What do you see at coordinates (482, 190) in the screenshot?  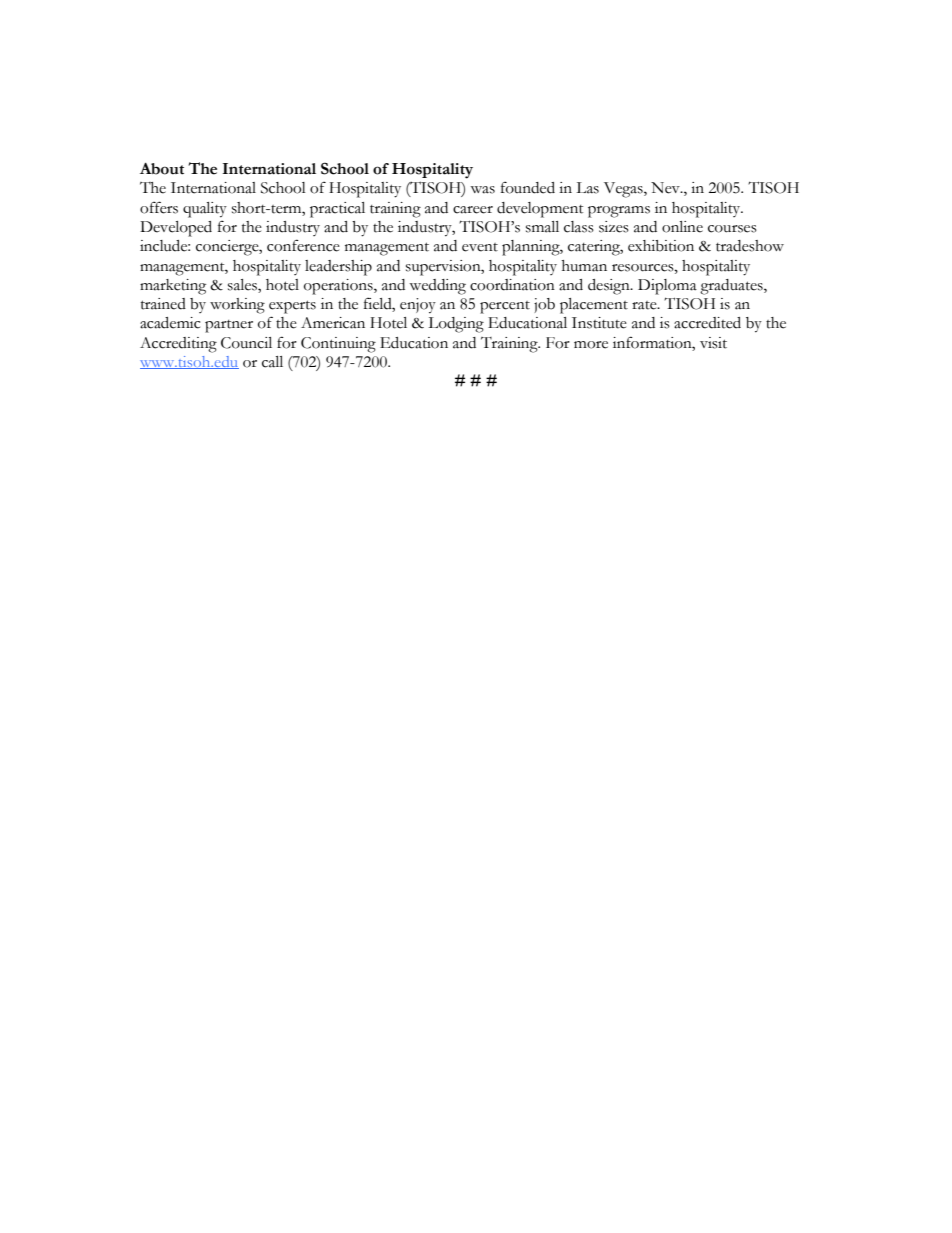 I see `was` at bounding box center [482, 190].
